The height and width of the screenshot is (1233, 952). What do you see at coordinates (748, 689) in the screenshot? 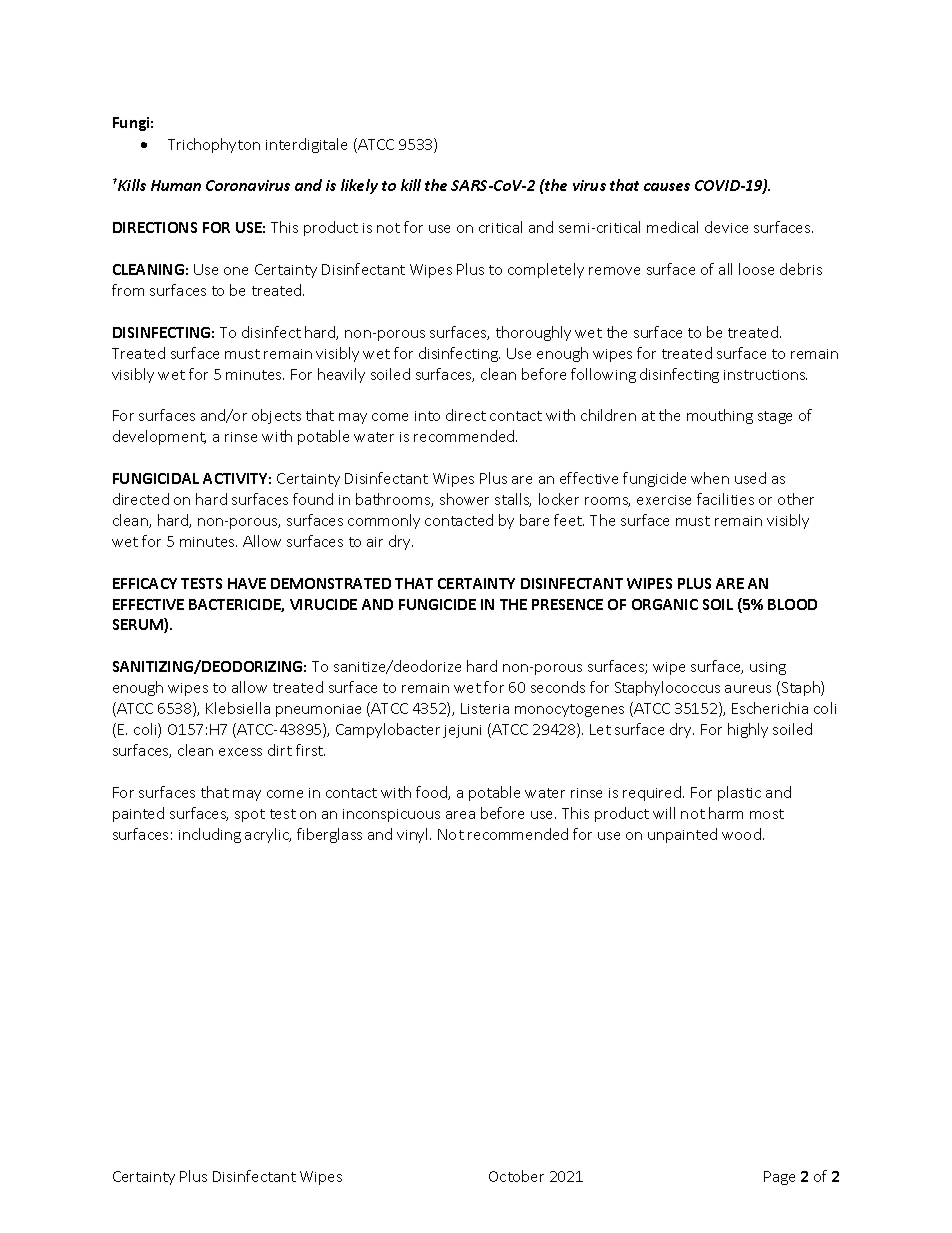
I see `aureus` at bounding box center [748, 689].
